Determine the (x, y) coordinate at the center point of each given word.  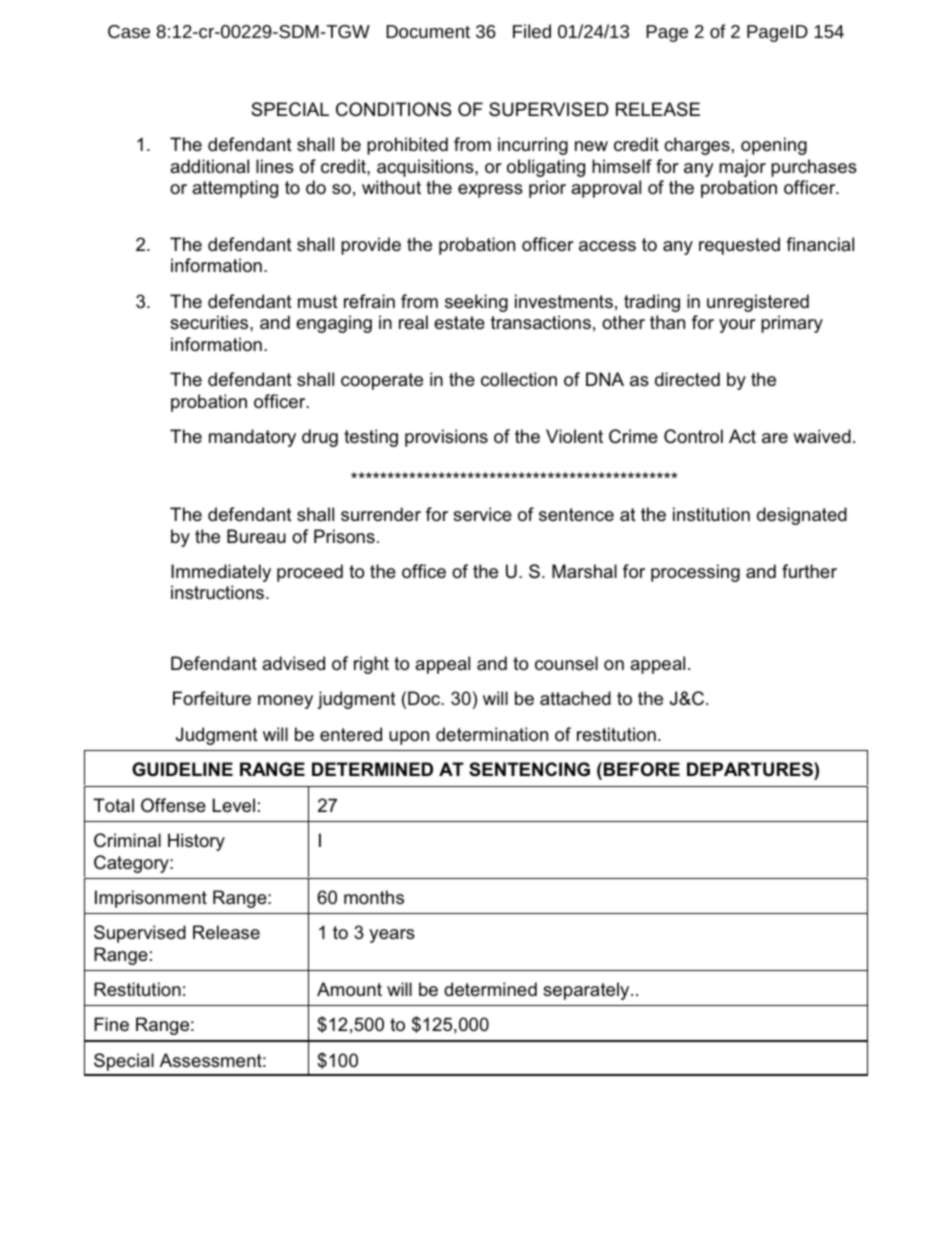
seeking (476, 303)
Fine (111, 1024)
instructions (219, 592)
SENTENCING (529, 769)
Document (428, 31)
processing (695, 573)
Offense (173, 805)
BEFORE (642, 769)
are (775, 438)
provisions (446, 438)
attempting (235, 189)
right (371, 665)
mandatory (252, 438)
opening (774, 146)
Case (129, 31)
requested (739, 246)
